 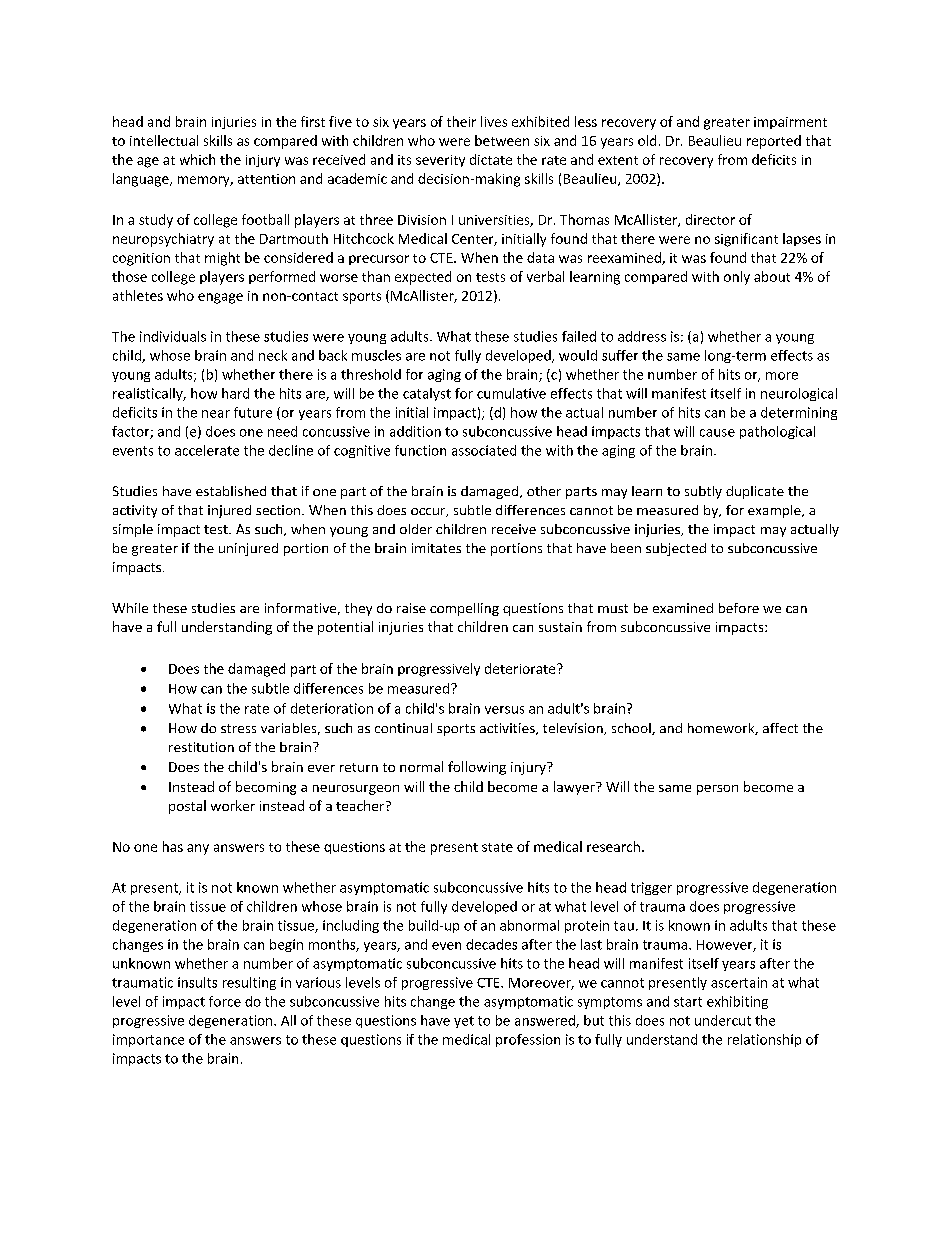 I want to click on cause, so click(x=717, y=433).
